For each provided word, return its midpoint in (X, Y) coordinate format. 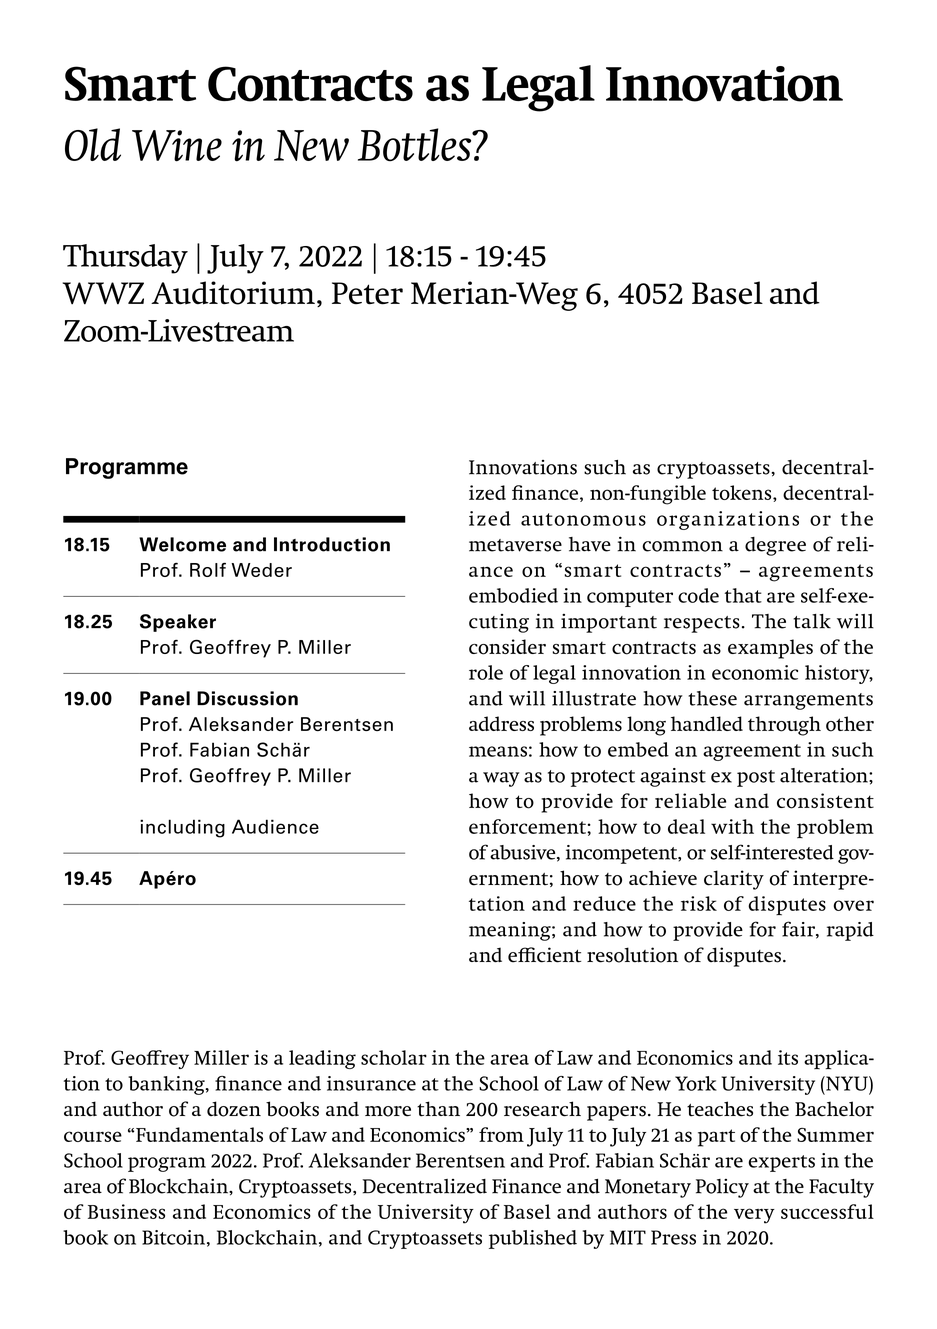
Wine (177, 146)
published (533, 1239)
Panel (165, 698)
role (486, 672)
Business (126, 1211)
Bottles (416, 145)
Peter (367, 293)
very (754, 1216)
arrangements (808, 701)
